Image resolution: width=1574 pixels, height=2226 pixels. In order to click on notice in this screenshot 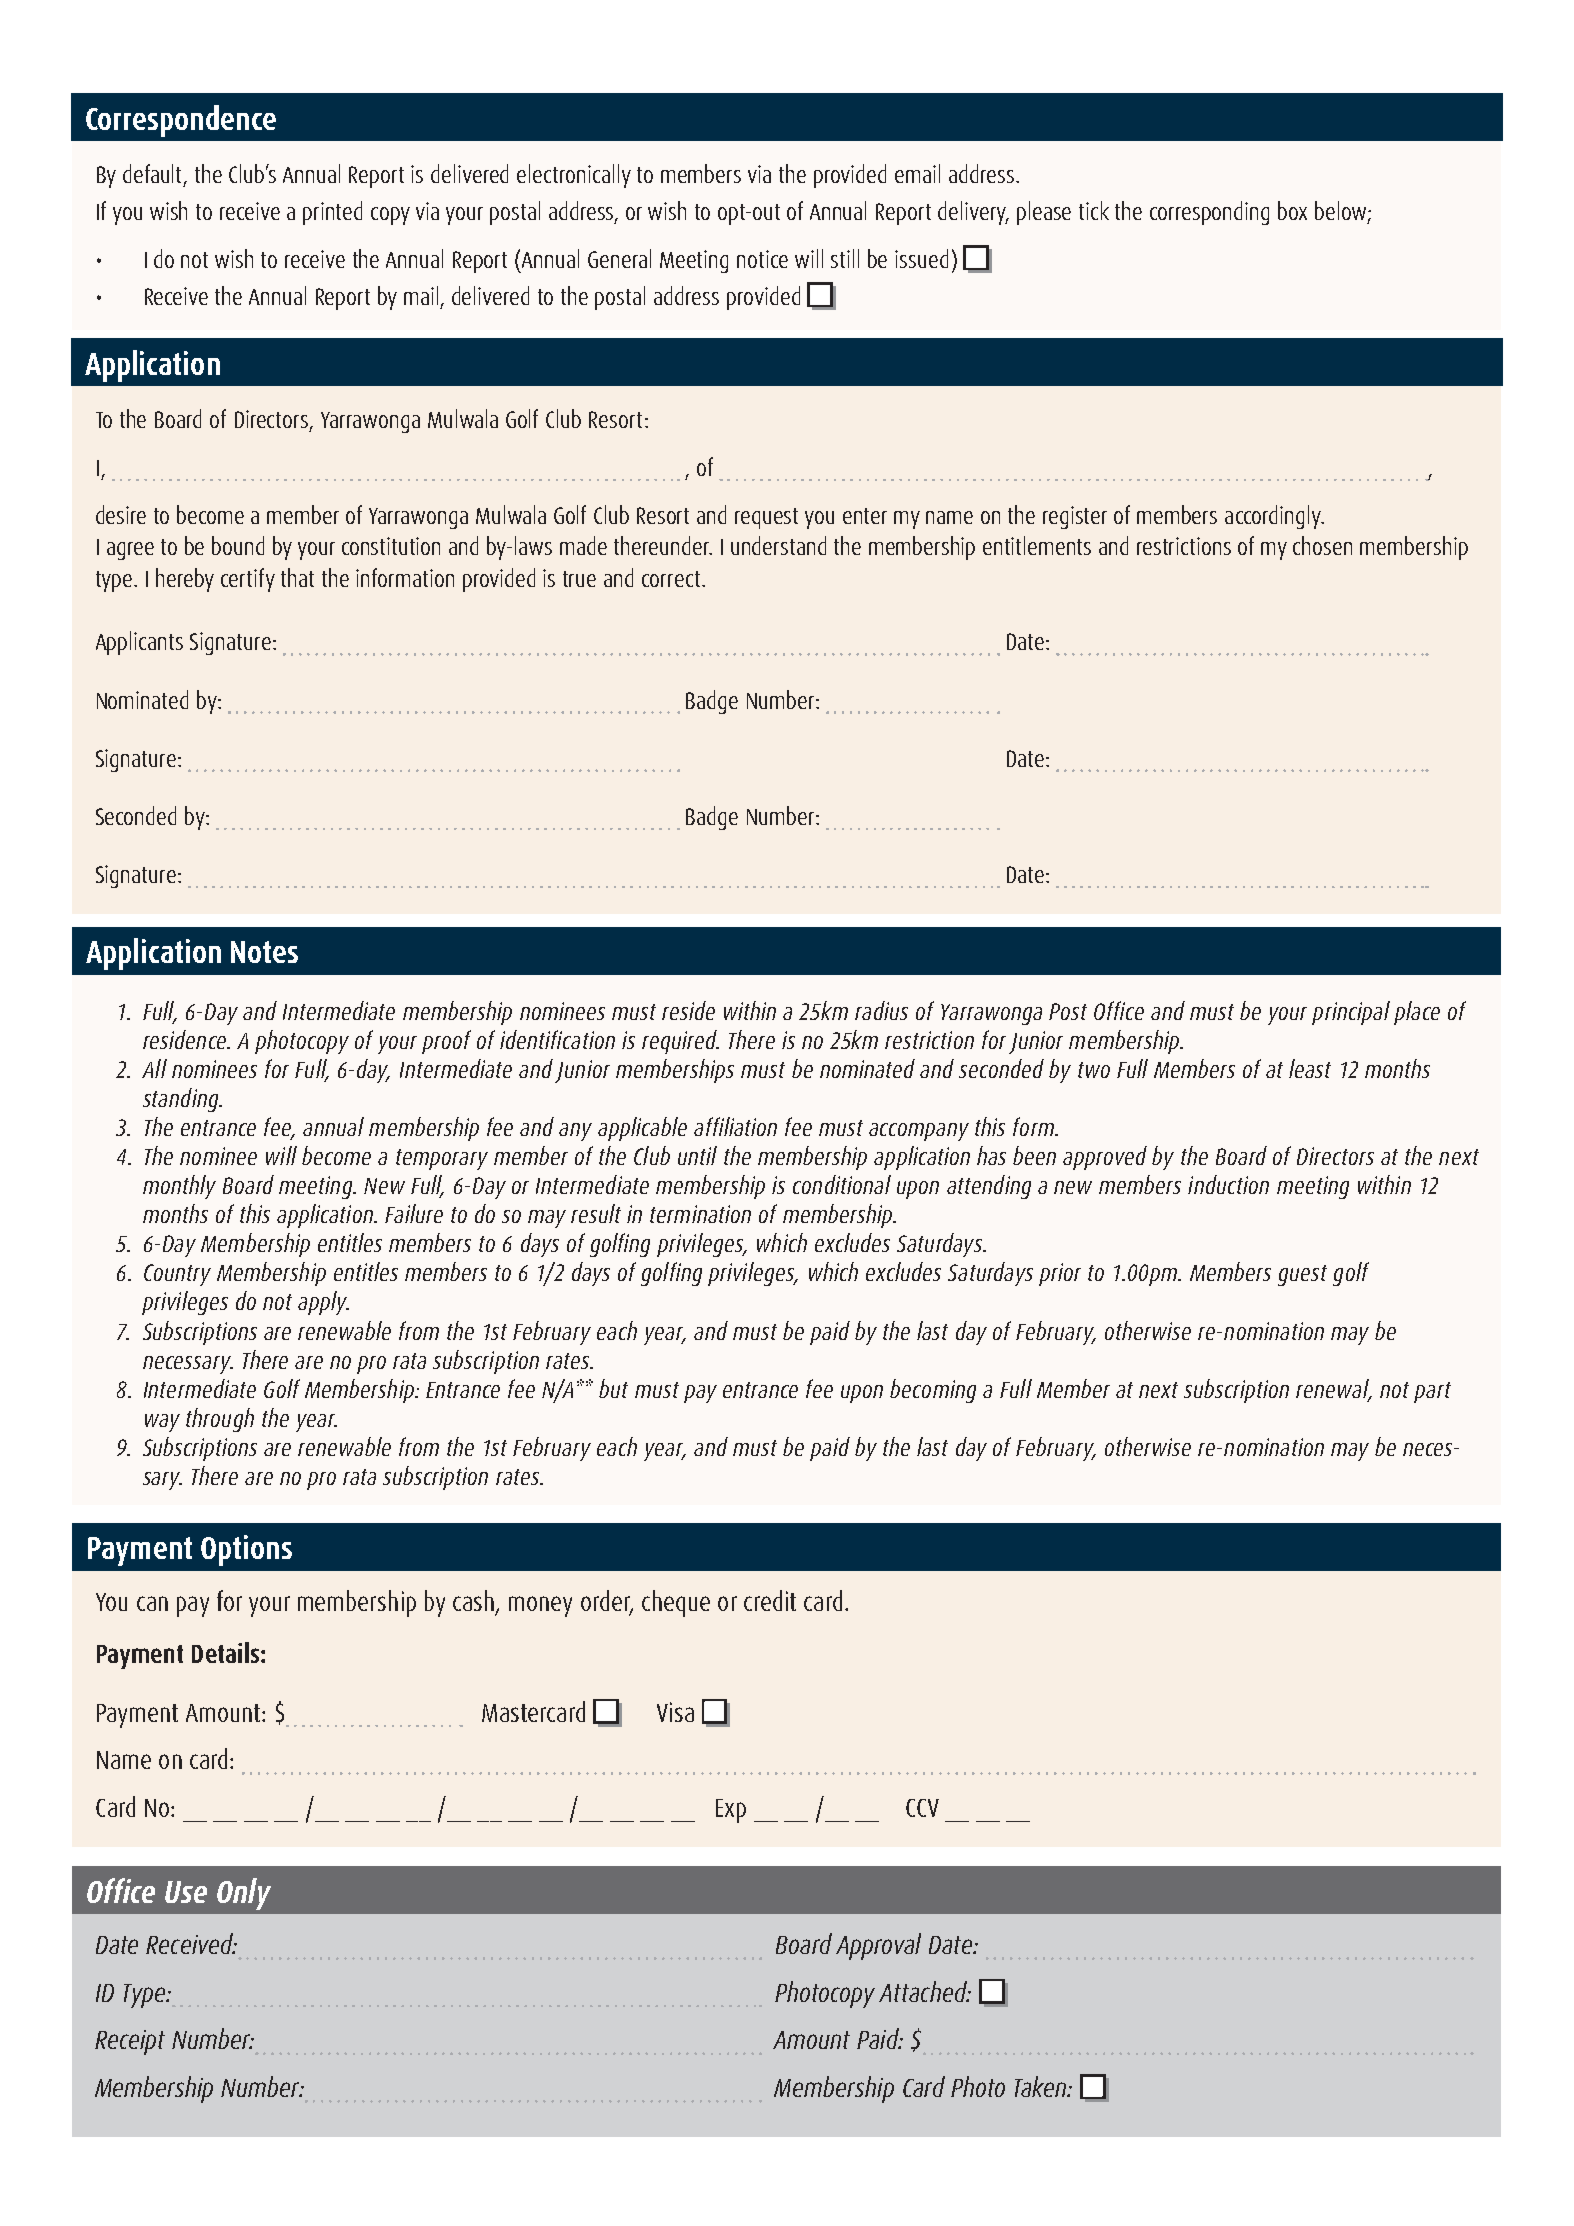, I will do `click(762, 259)`.
